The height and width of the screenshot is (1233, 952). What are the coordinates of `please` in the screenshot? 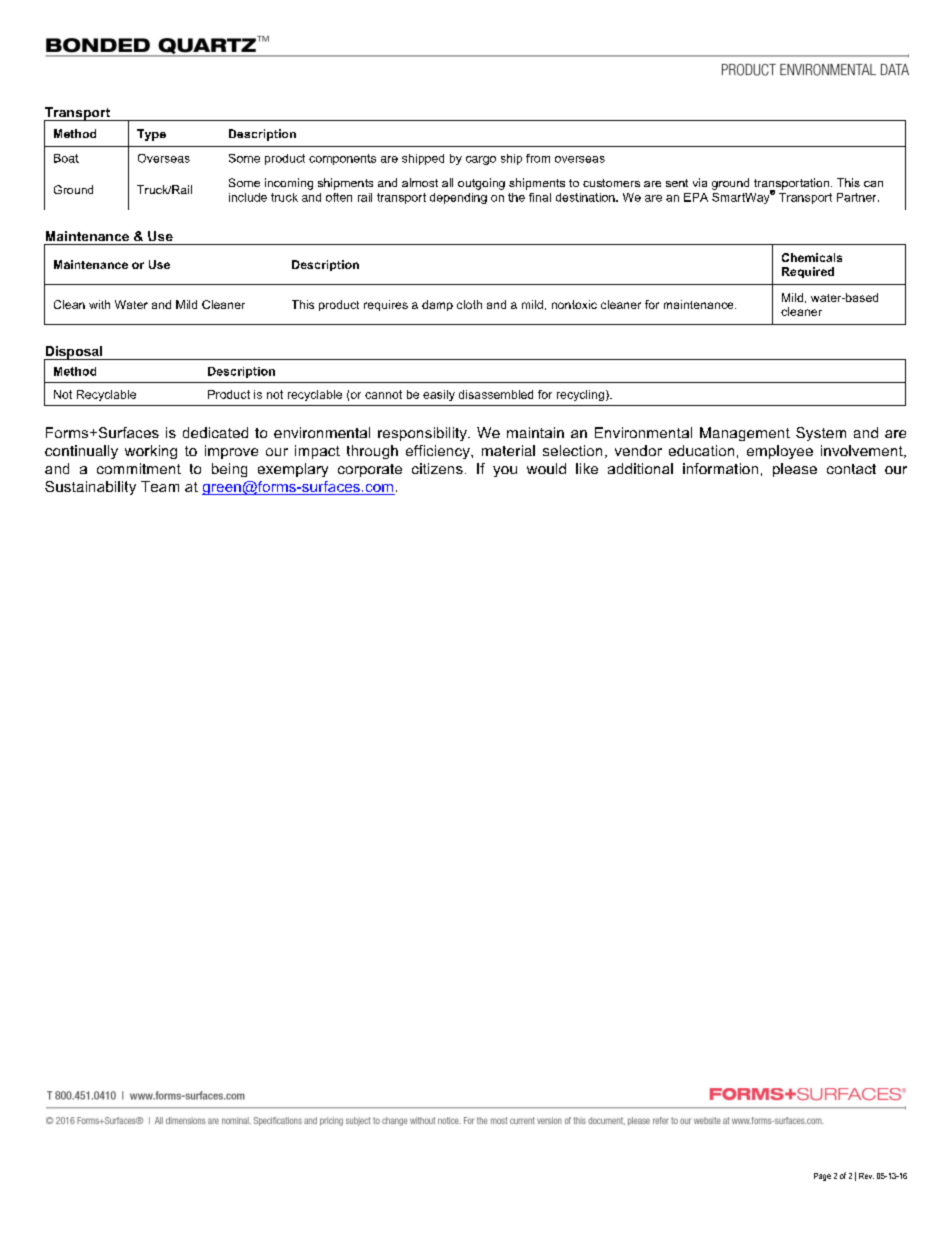 It's located at (795, 470).
